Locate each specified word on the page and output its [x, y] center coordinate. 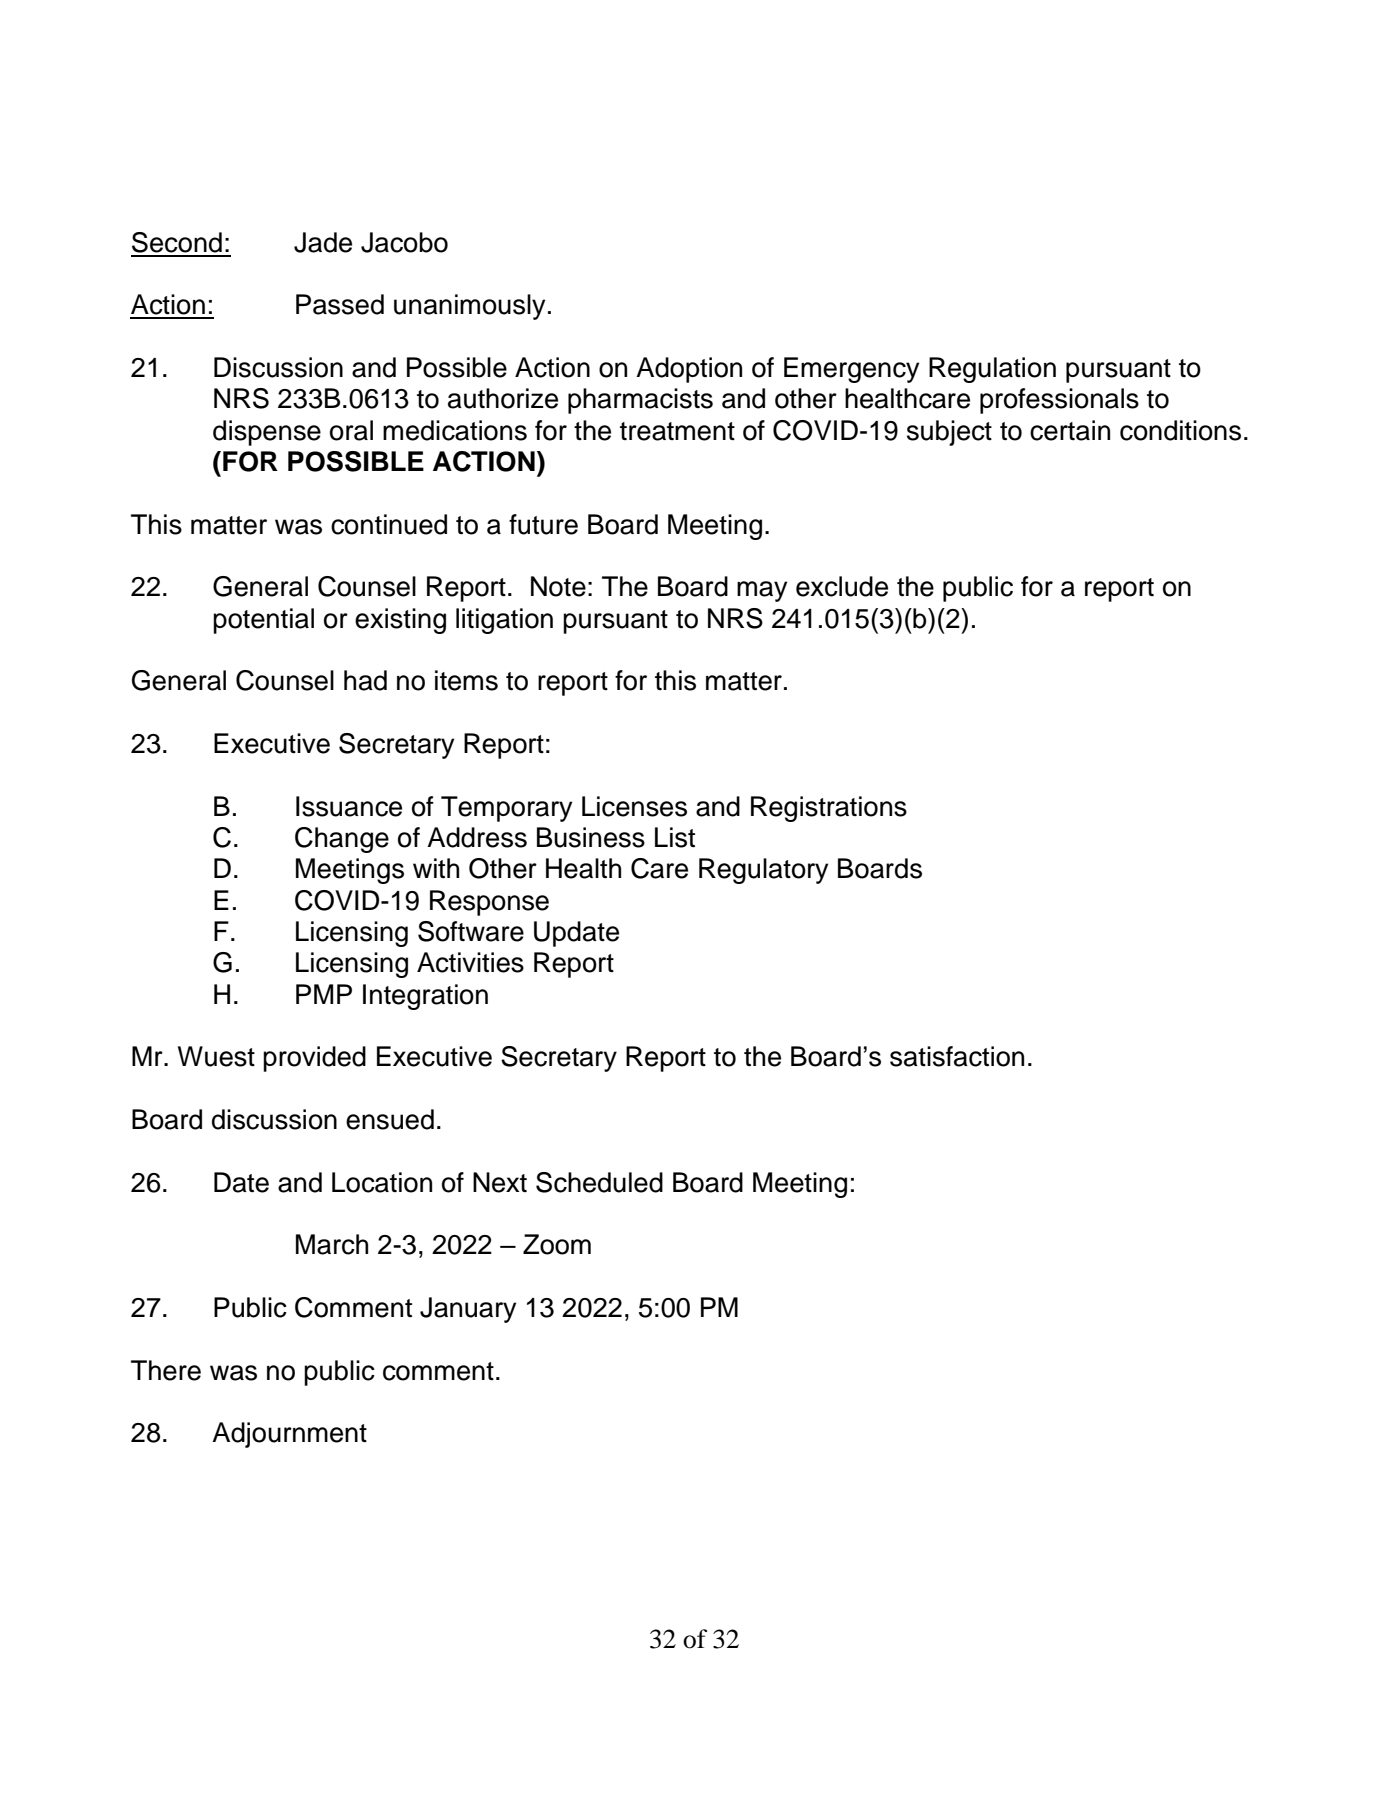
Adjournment [289, 1435]
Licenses [634, 806]
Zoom [557, 1244]
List [675, 837]
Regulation [992, 370]
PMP [324, 994]
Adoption [689, 370]
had [365, 680]
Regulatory [763, 871]
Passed [340, 304]
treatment [677, 431]
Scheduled [599, 1182]
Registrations [829, 809]
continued [389, 524]
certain [1070, 430]
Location [382, 1182]
